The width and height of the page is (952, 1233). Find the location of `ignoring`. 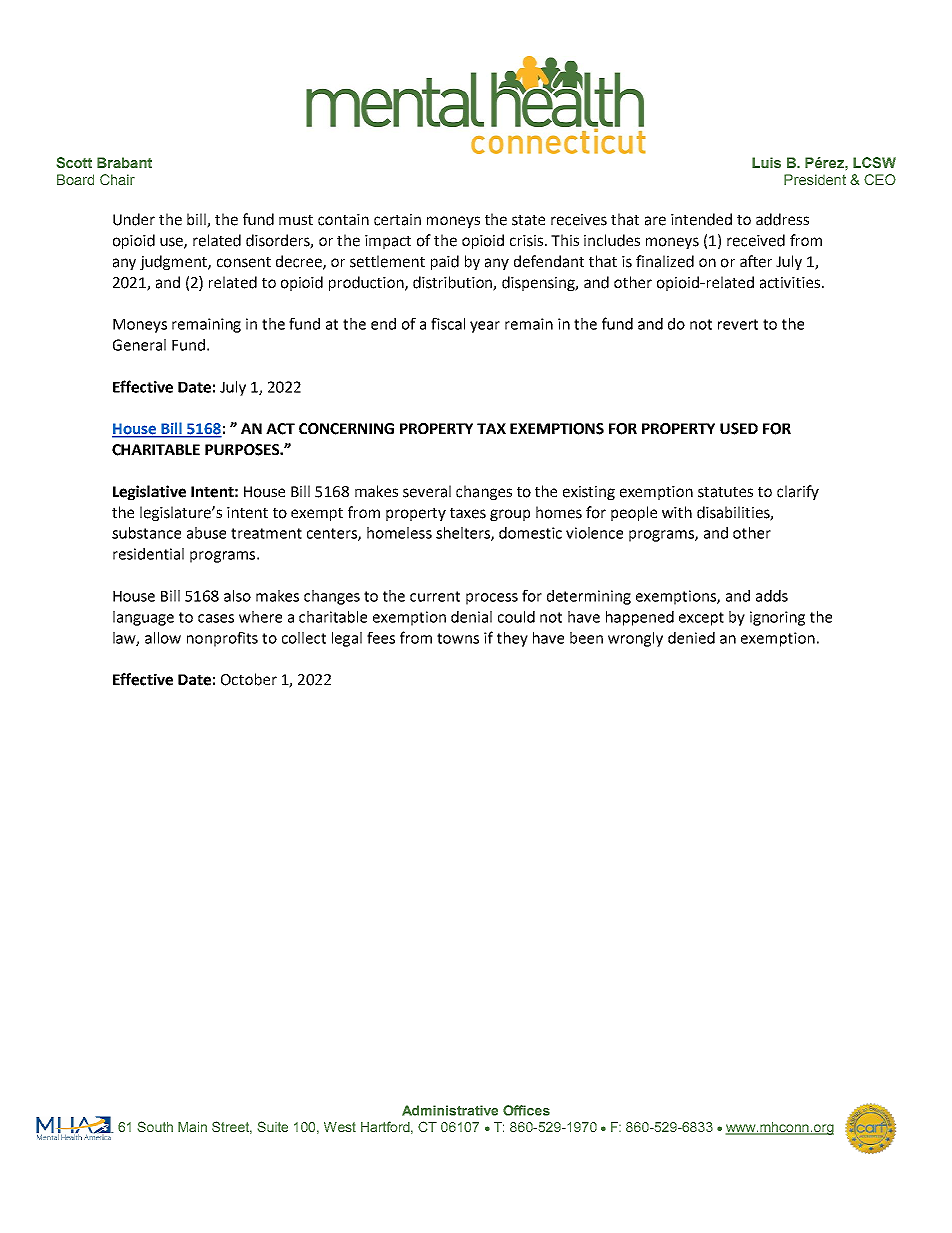

ignoring is located at coordinates (777, 618).
